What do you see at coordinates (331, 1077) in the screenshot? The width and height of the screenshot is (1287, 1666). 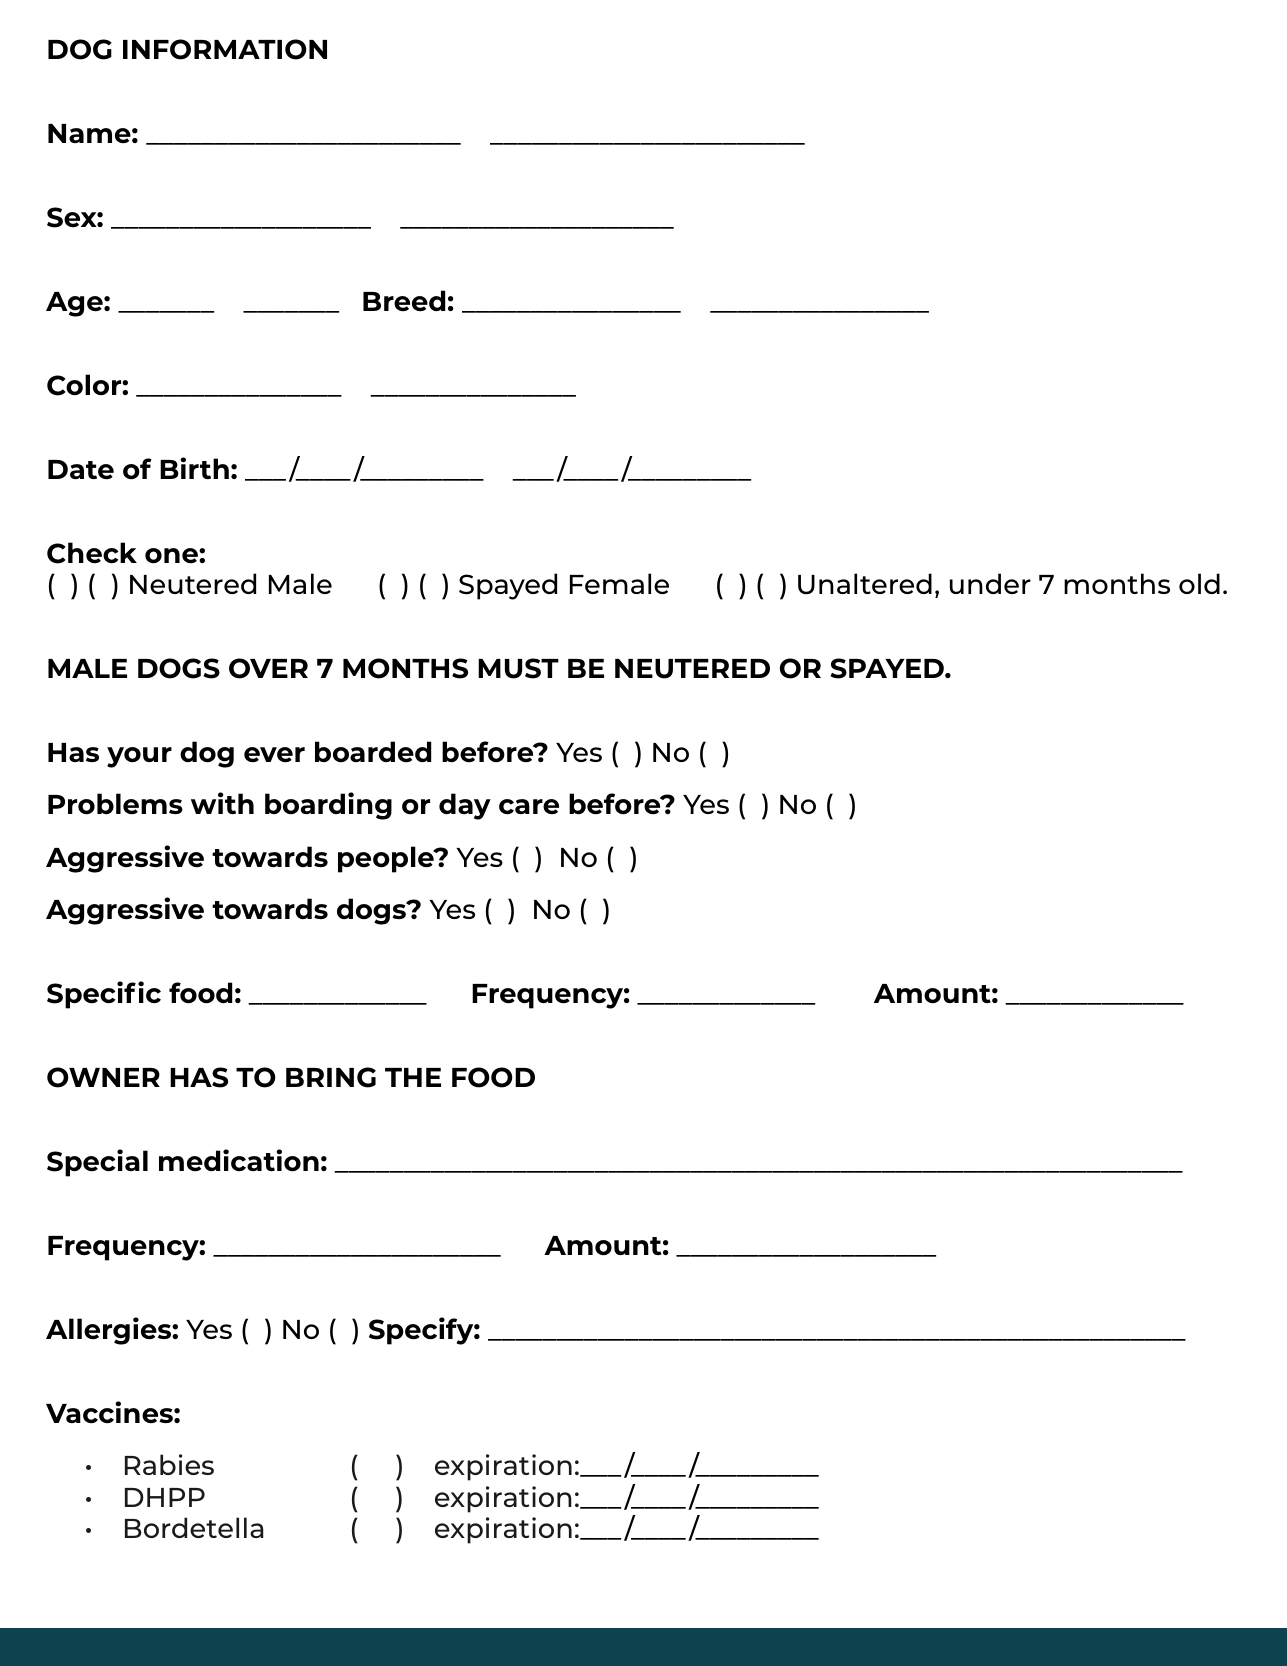 I see `BRING` at bounding box center [331, 1077].
